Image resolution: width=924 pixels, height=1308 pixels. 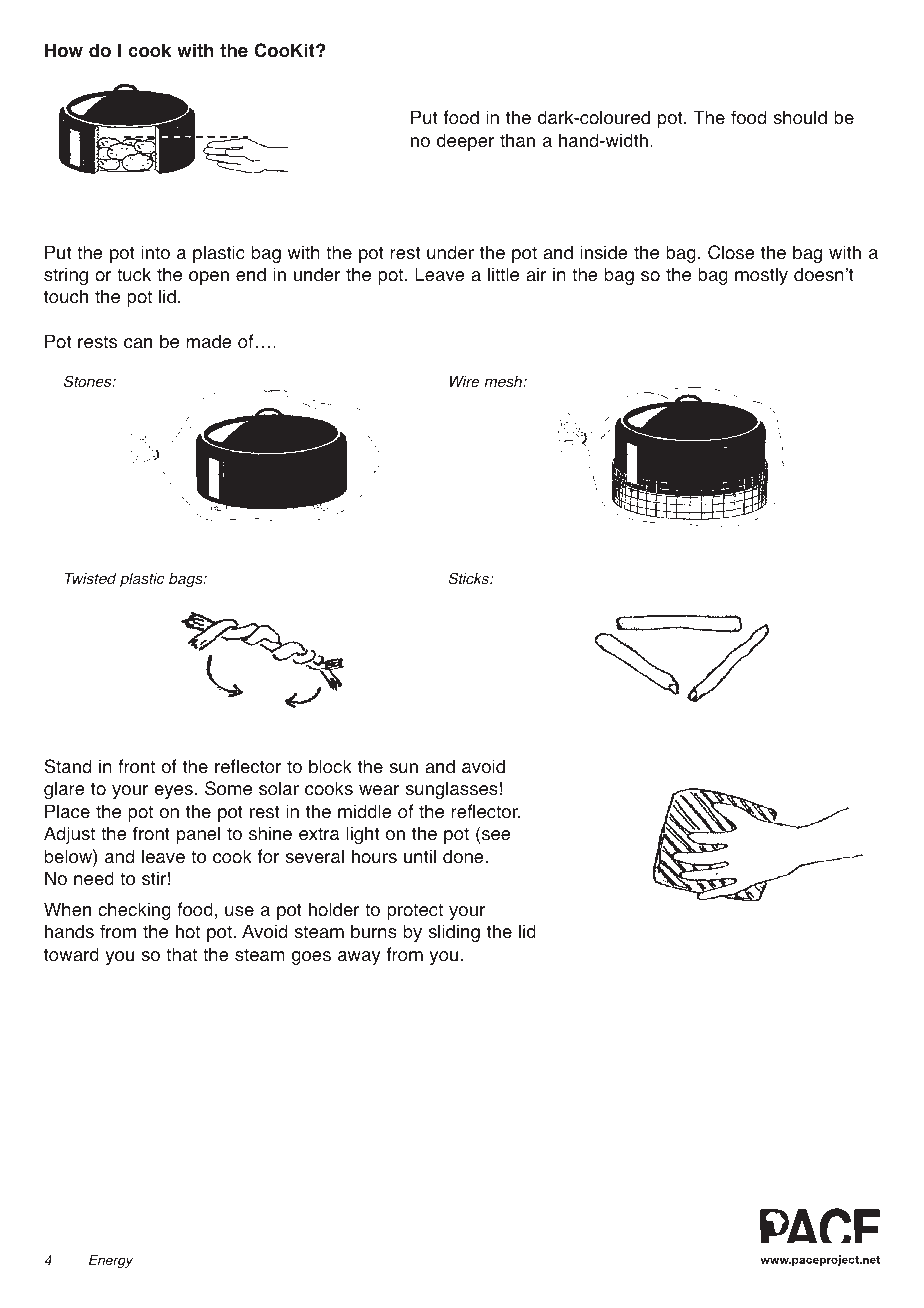 I want to click on How, so click(x=64, y=50).
